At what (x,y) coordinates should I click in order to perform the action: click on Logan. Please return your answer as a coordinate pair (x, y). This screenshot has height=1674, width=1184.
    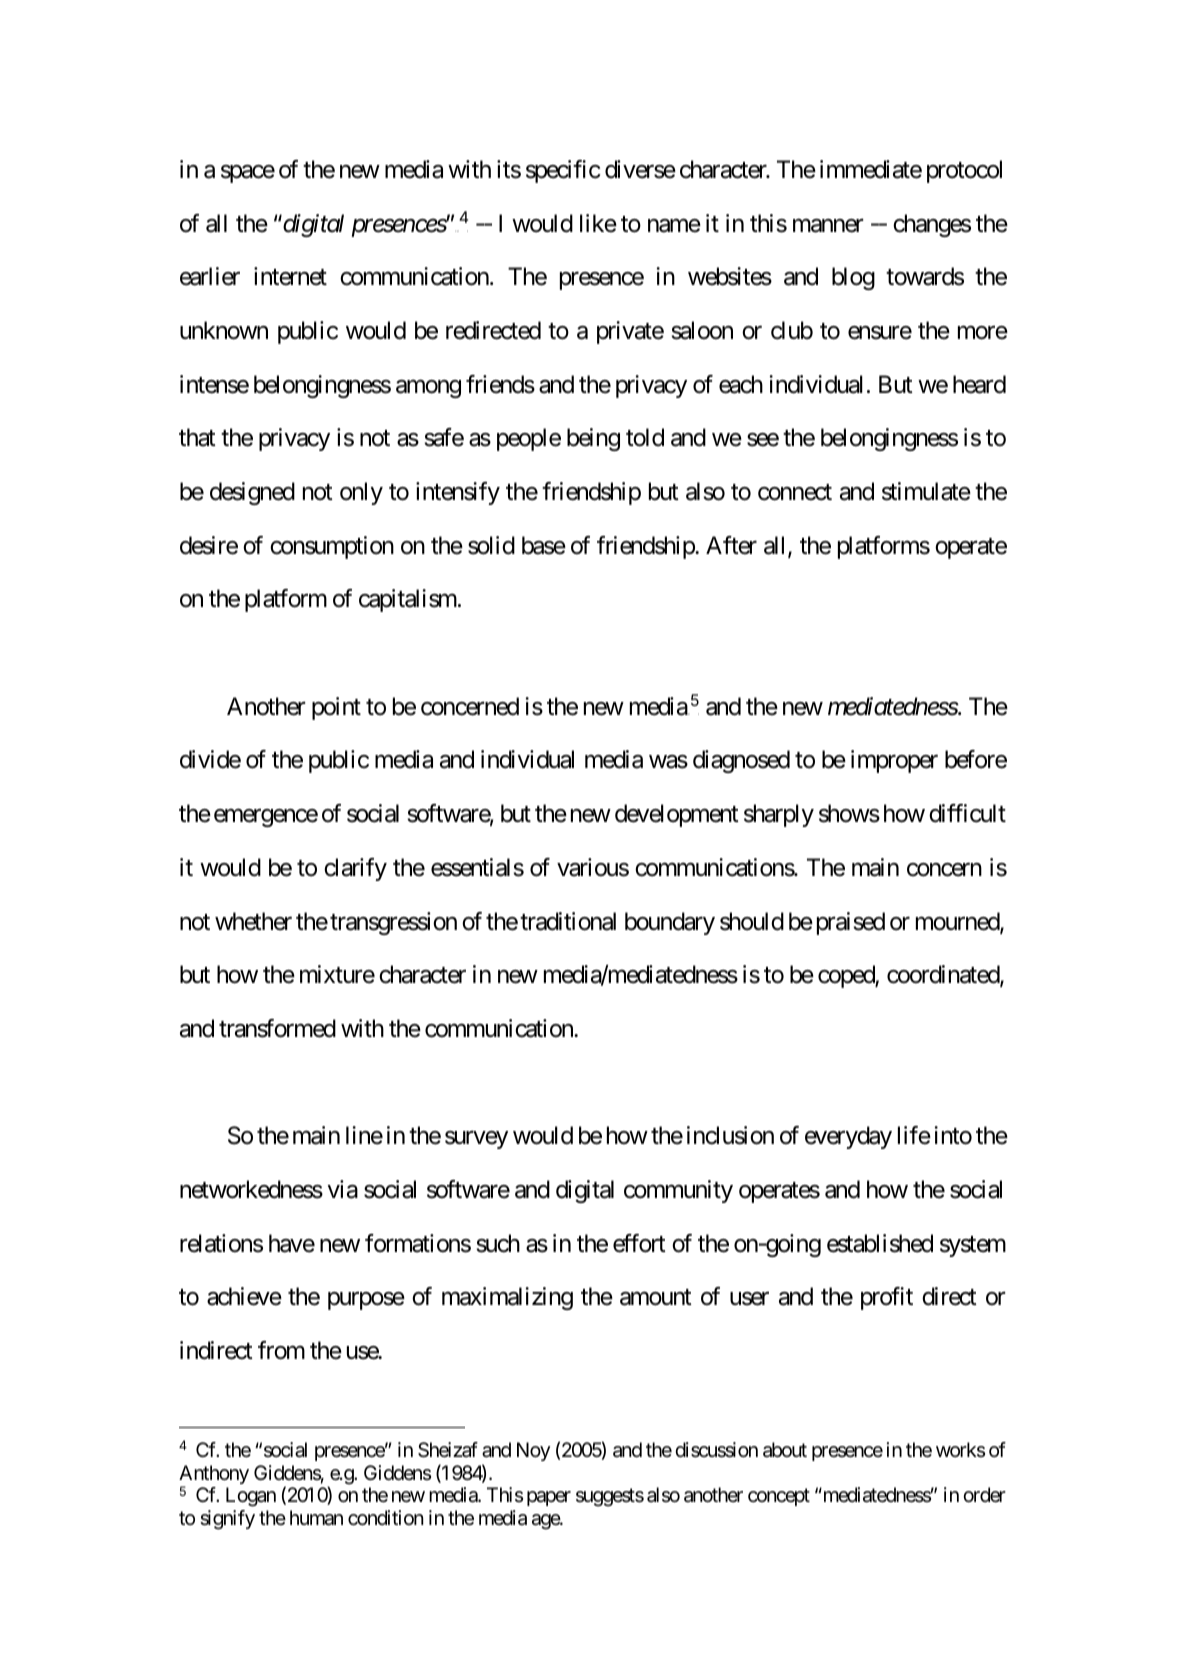
    Looking at the image, I should click on (251, 1497).
